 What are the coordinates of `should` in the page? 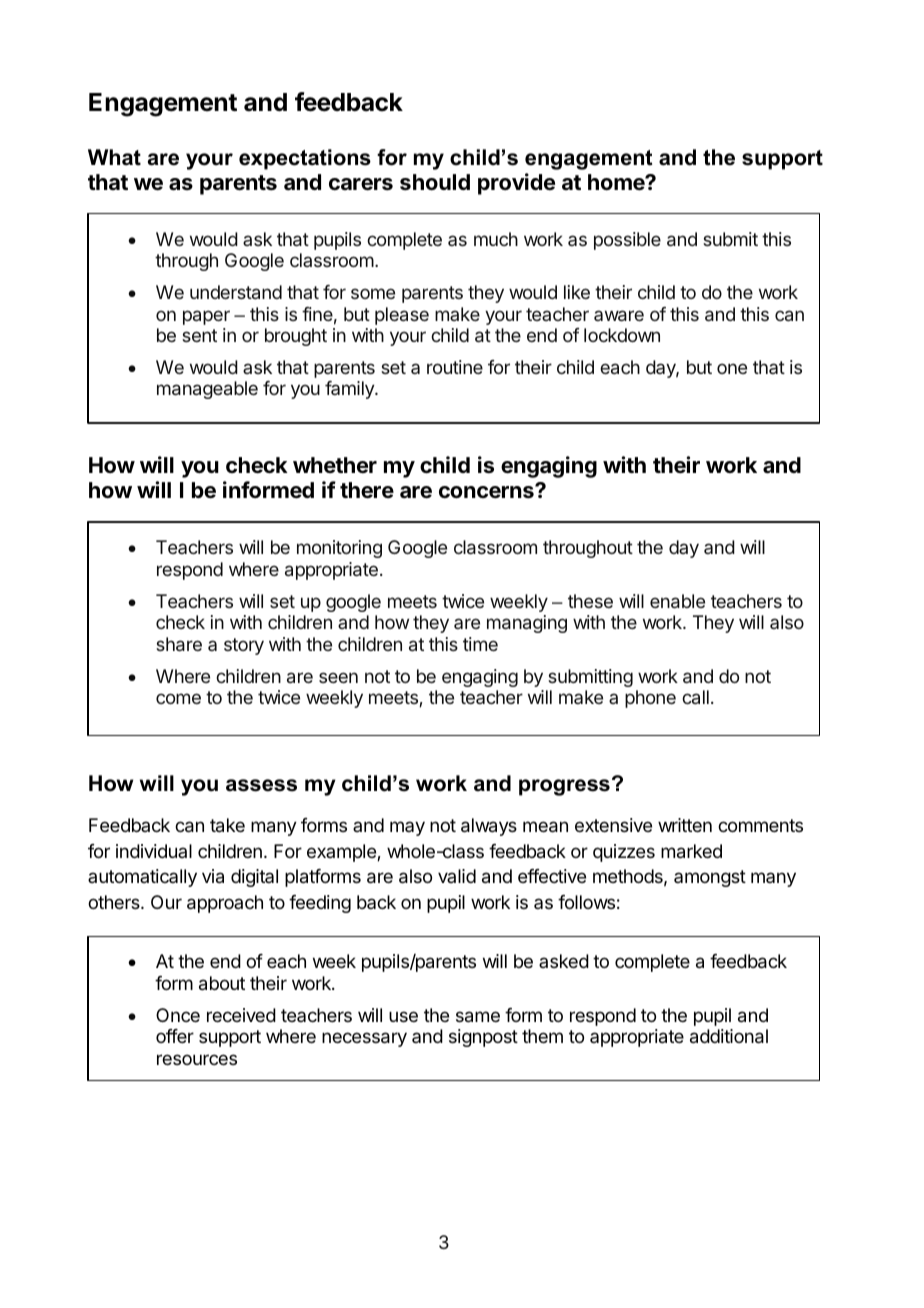 It's located at (435, 182).
